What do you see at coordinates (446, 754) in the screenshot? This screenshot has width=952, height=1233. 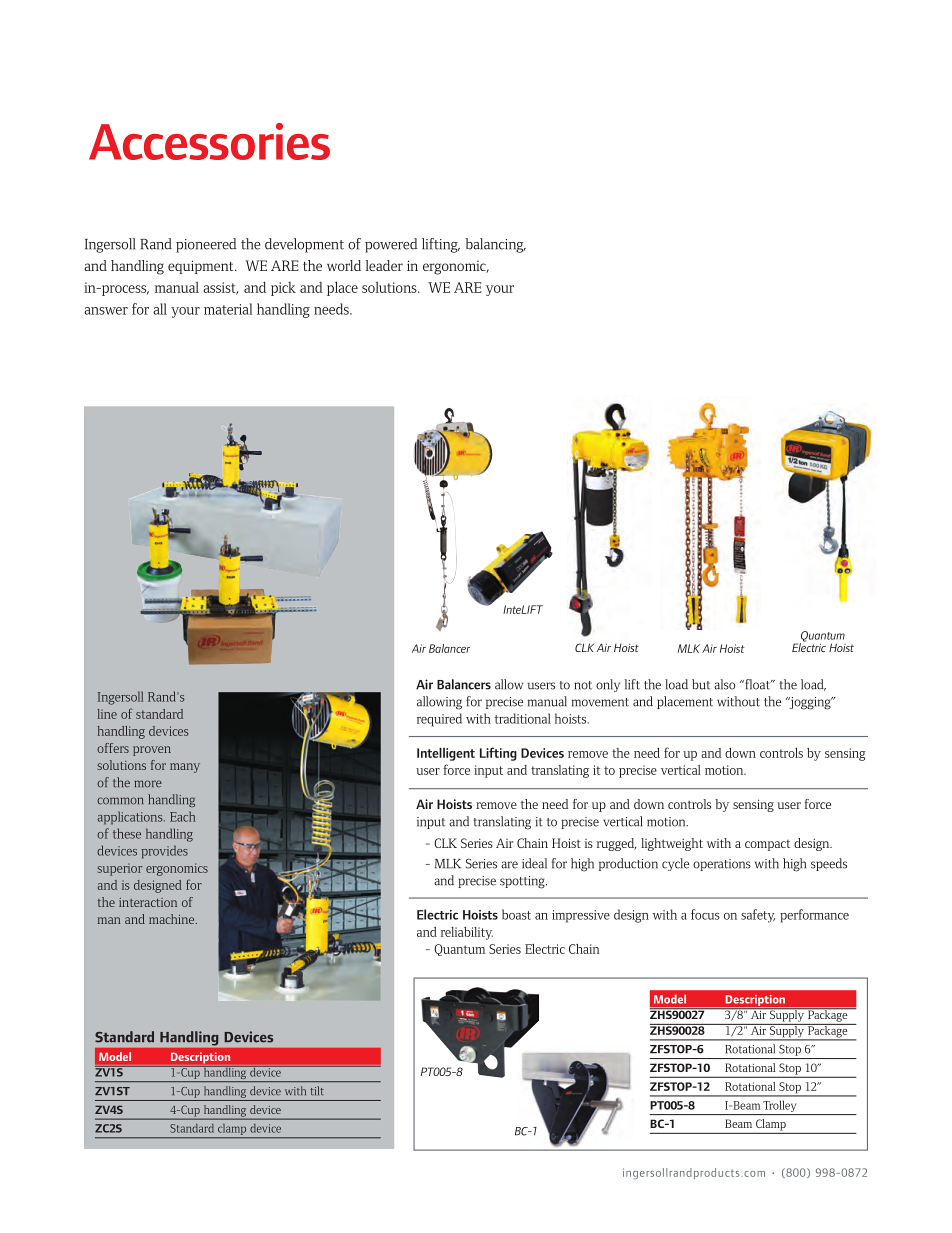 I see `Intelligent` at bounding box center [446, 754].
